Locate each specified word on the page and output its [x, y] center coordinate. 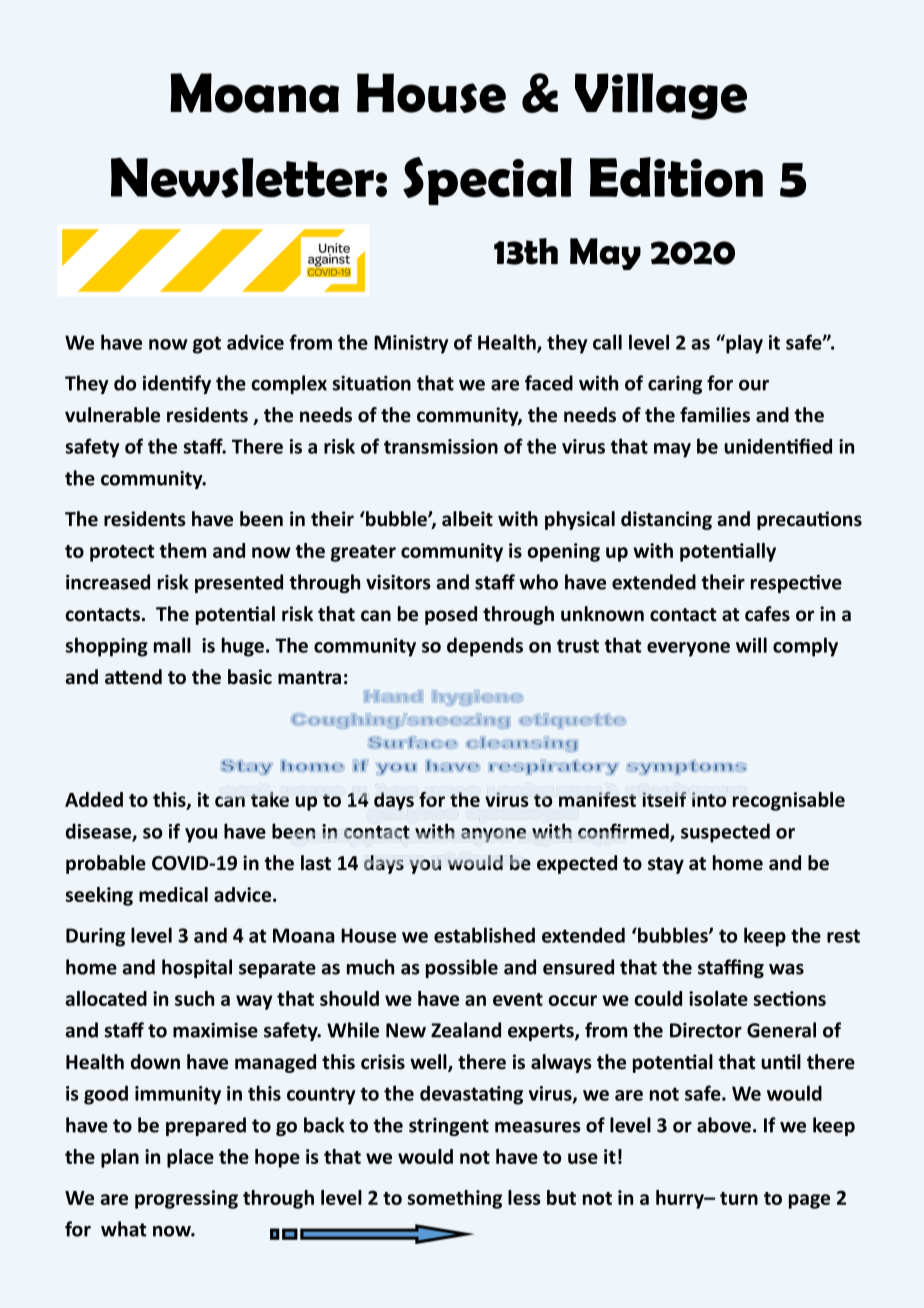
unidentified [778, 446]
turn [739, 1198]
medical [173, 894]
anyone [493, 835]
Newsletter [242, 177]
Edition [676, 177]
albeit [467, 519]
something [455, 1199]
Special [487, 181]
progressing [186, 1199]
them [182, 550]
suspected [725, 833]
